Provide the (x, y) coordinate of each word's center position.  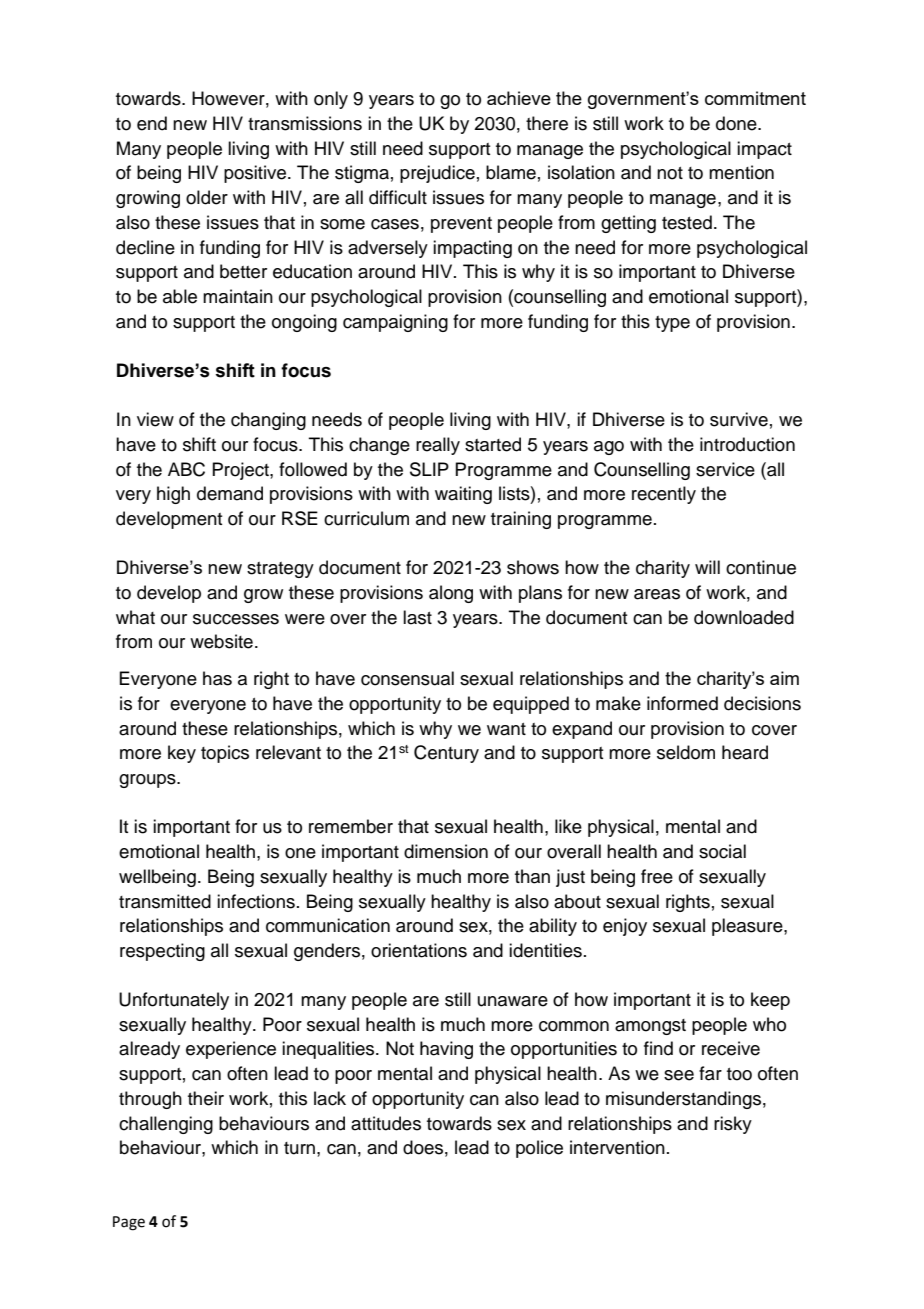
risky (733, 1125)
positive (255, 174)
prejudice (437, 174)
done (737, 123)
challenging (166, 1125)
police (539, 1149)
